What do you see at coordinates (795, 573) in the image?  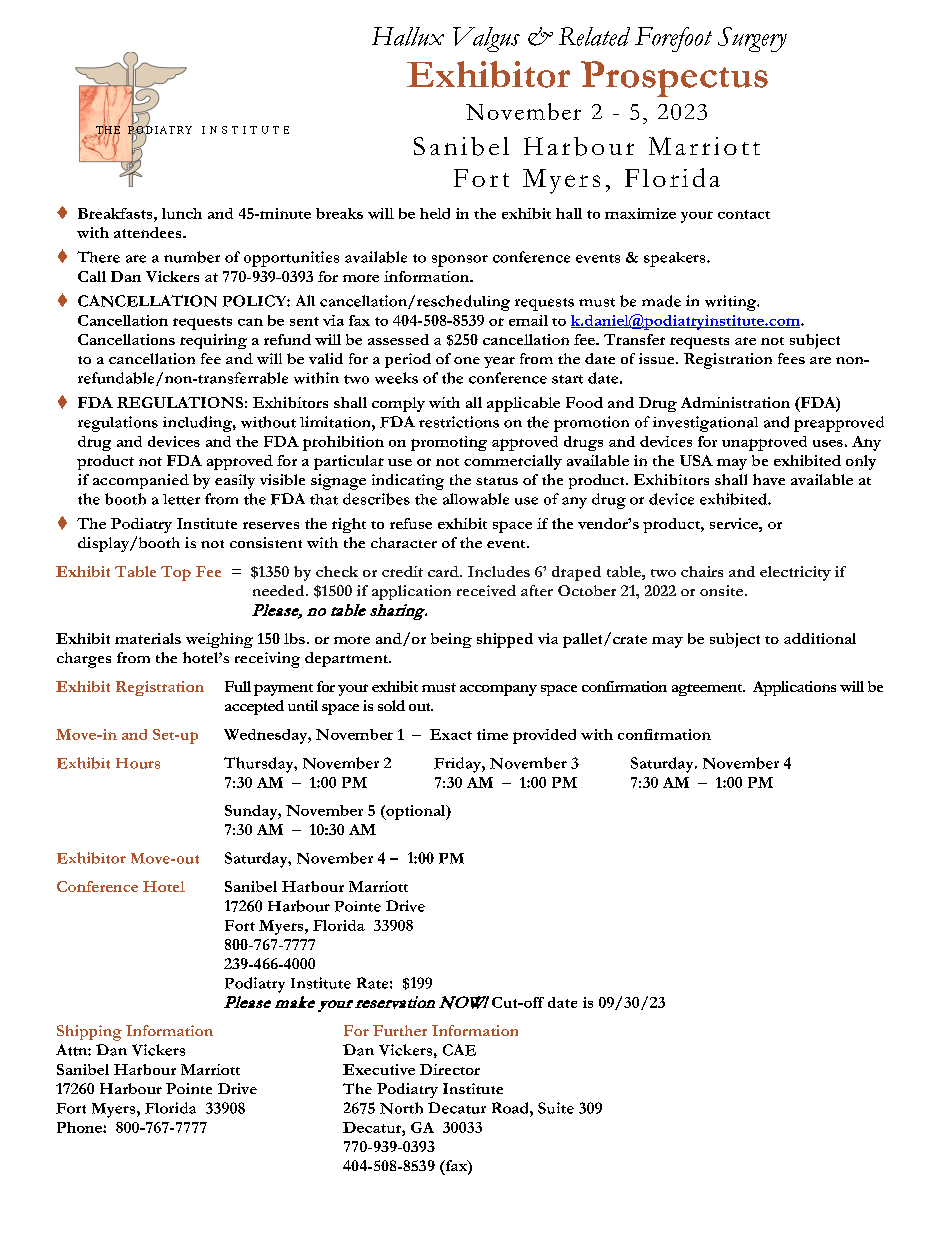 I see `electricity` at bounding box center [795, 573].
